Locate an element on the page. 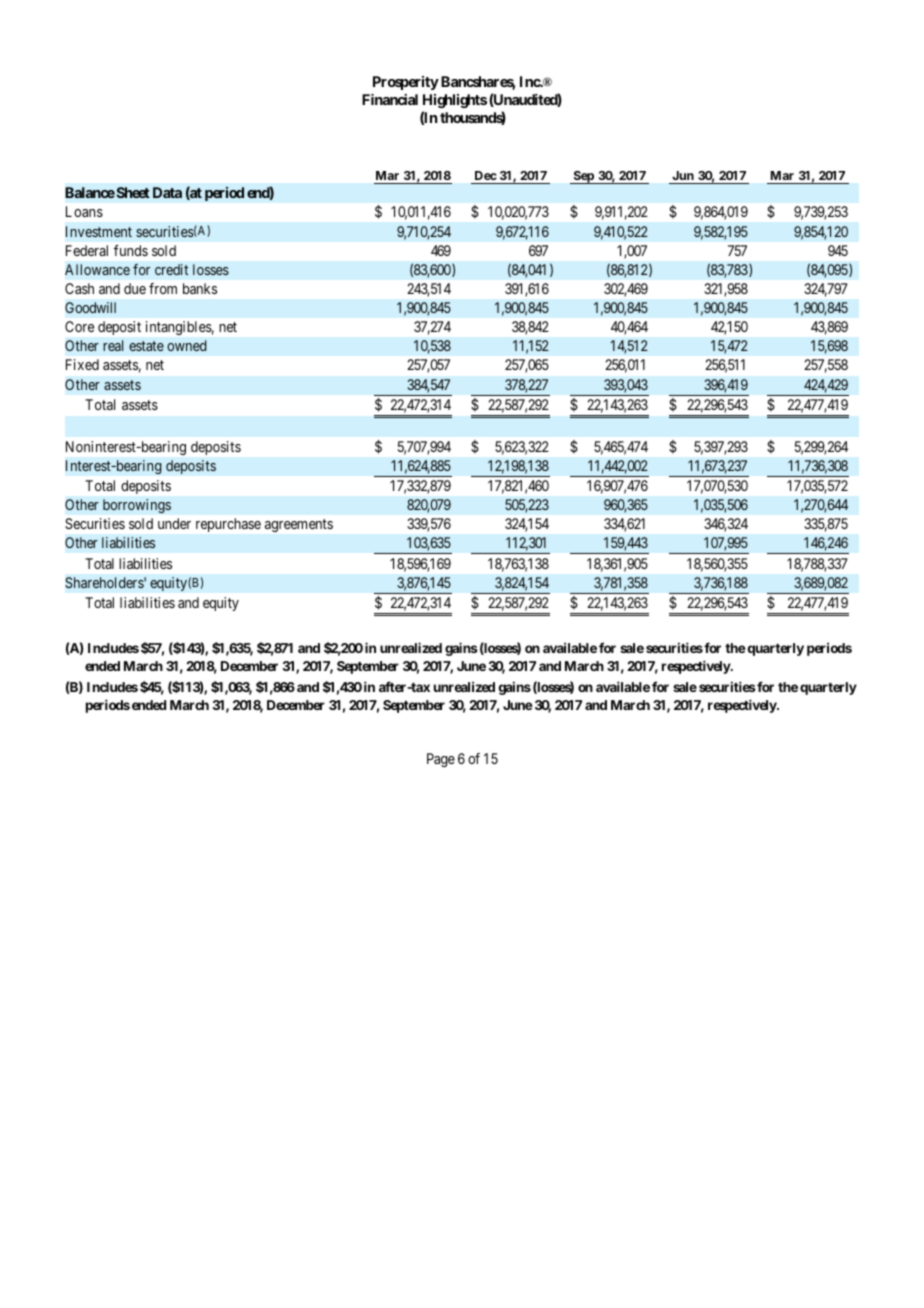 The image size is (924, 1308). Page is located at coordinates (441, 760).
